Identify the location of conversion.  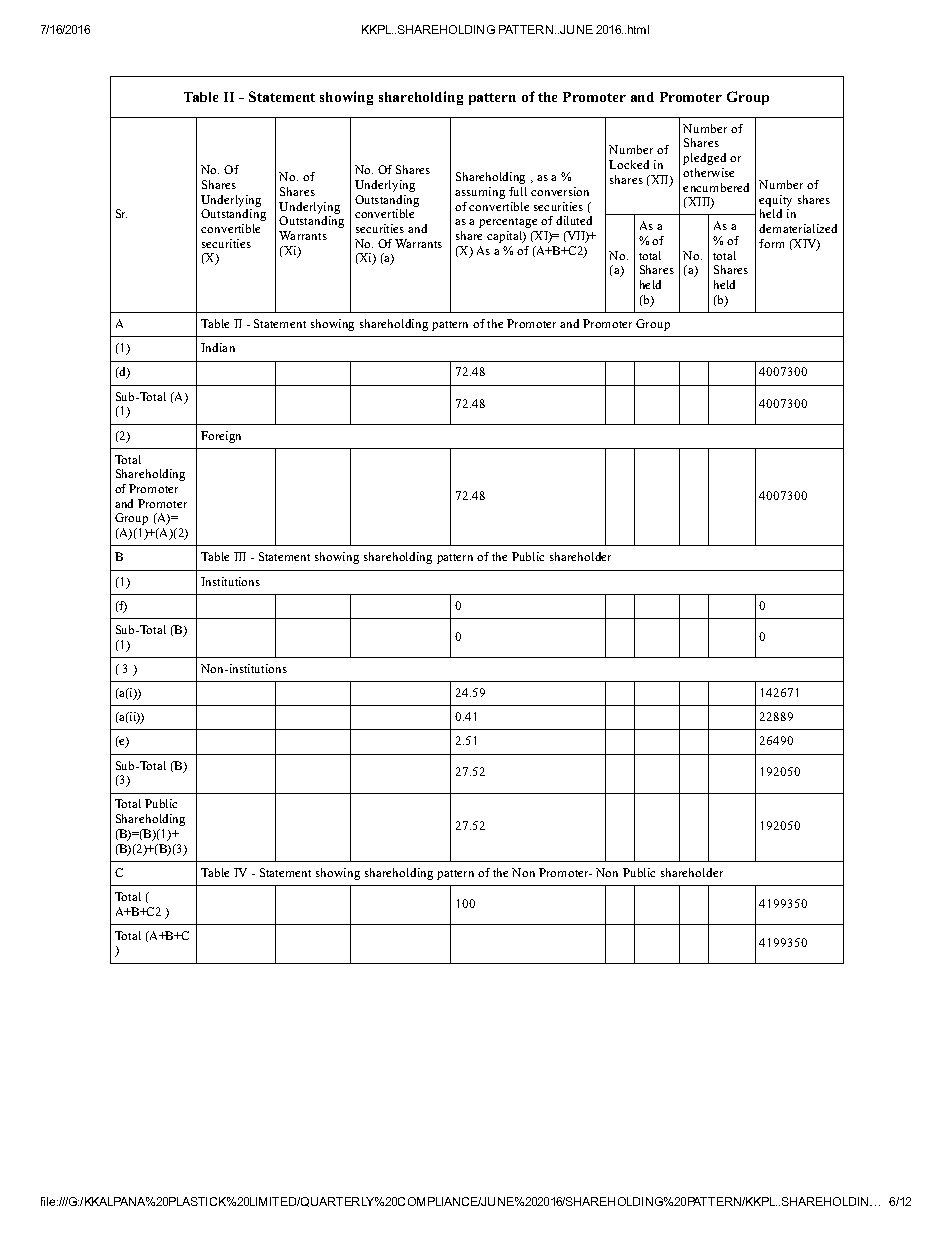
(560, 191).
